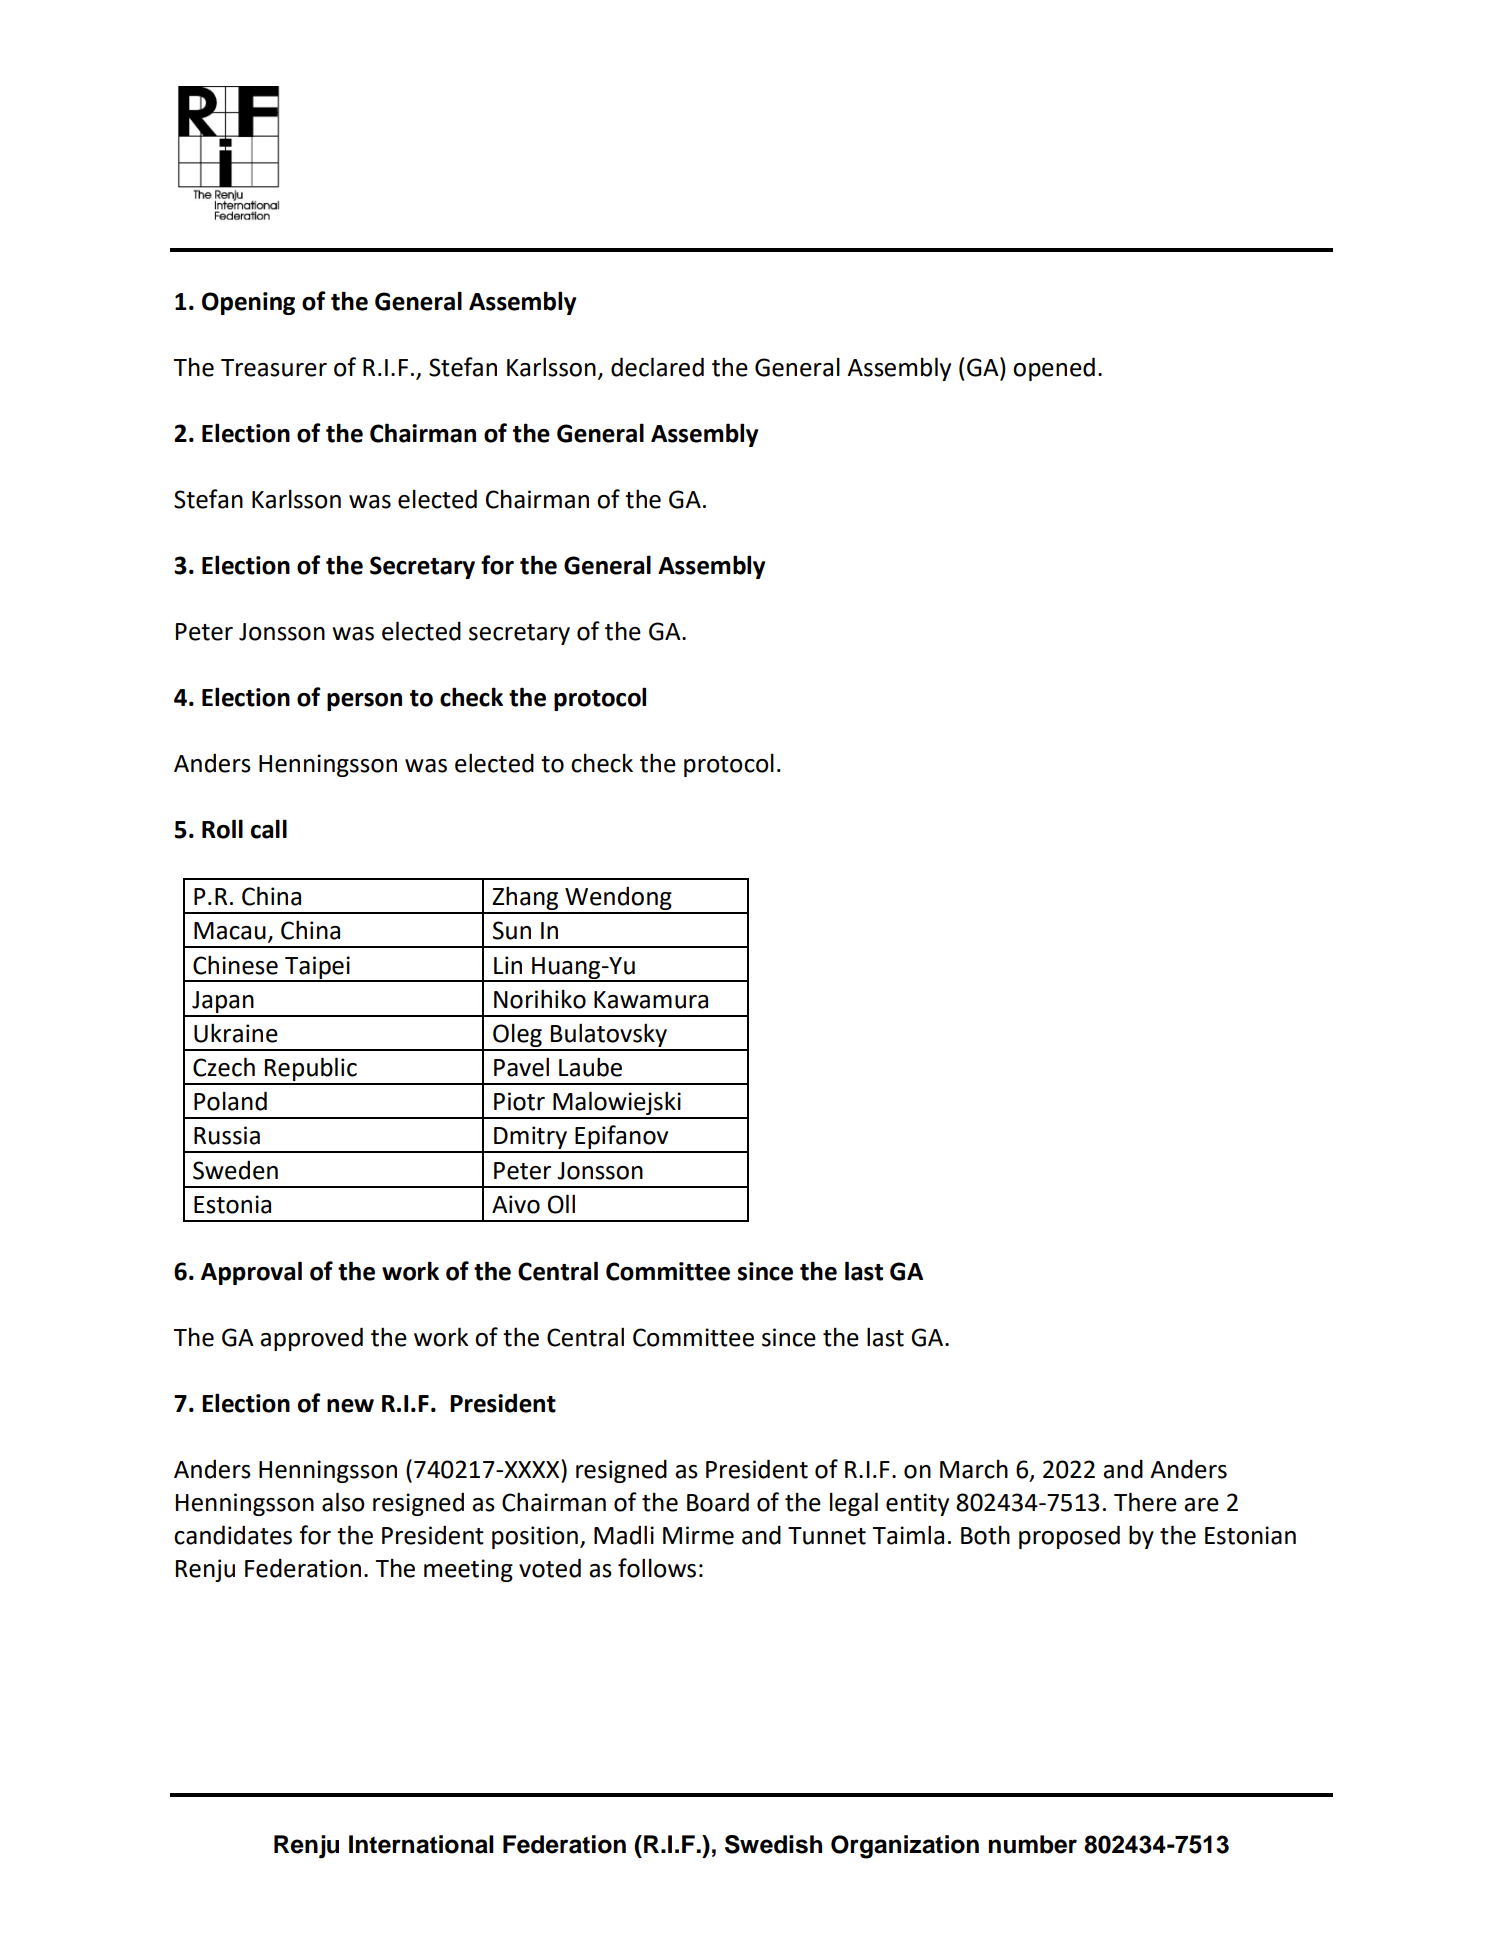 This image has height=1945, width=1503. I want to click on March, so click(974, 1469).
